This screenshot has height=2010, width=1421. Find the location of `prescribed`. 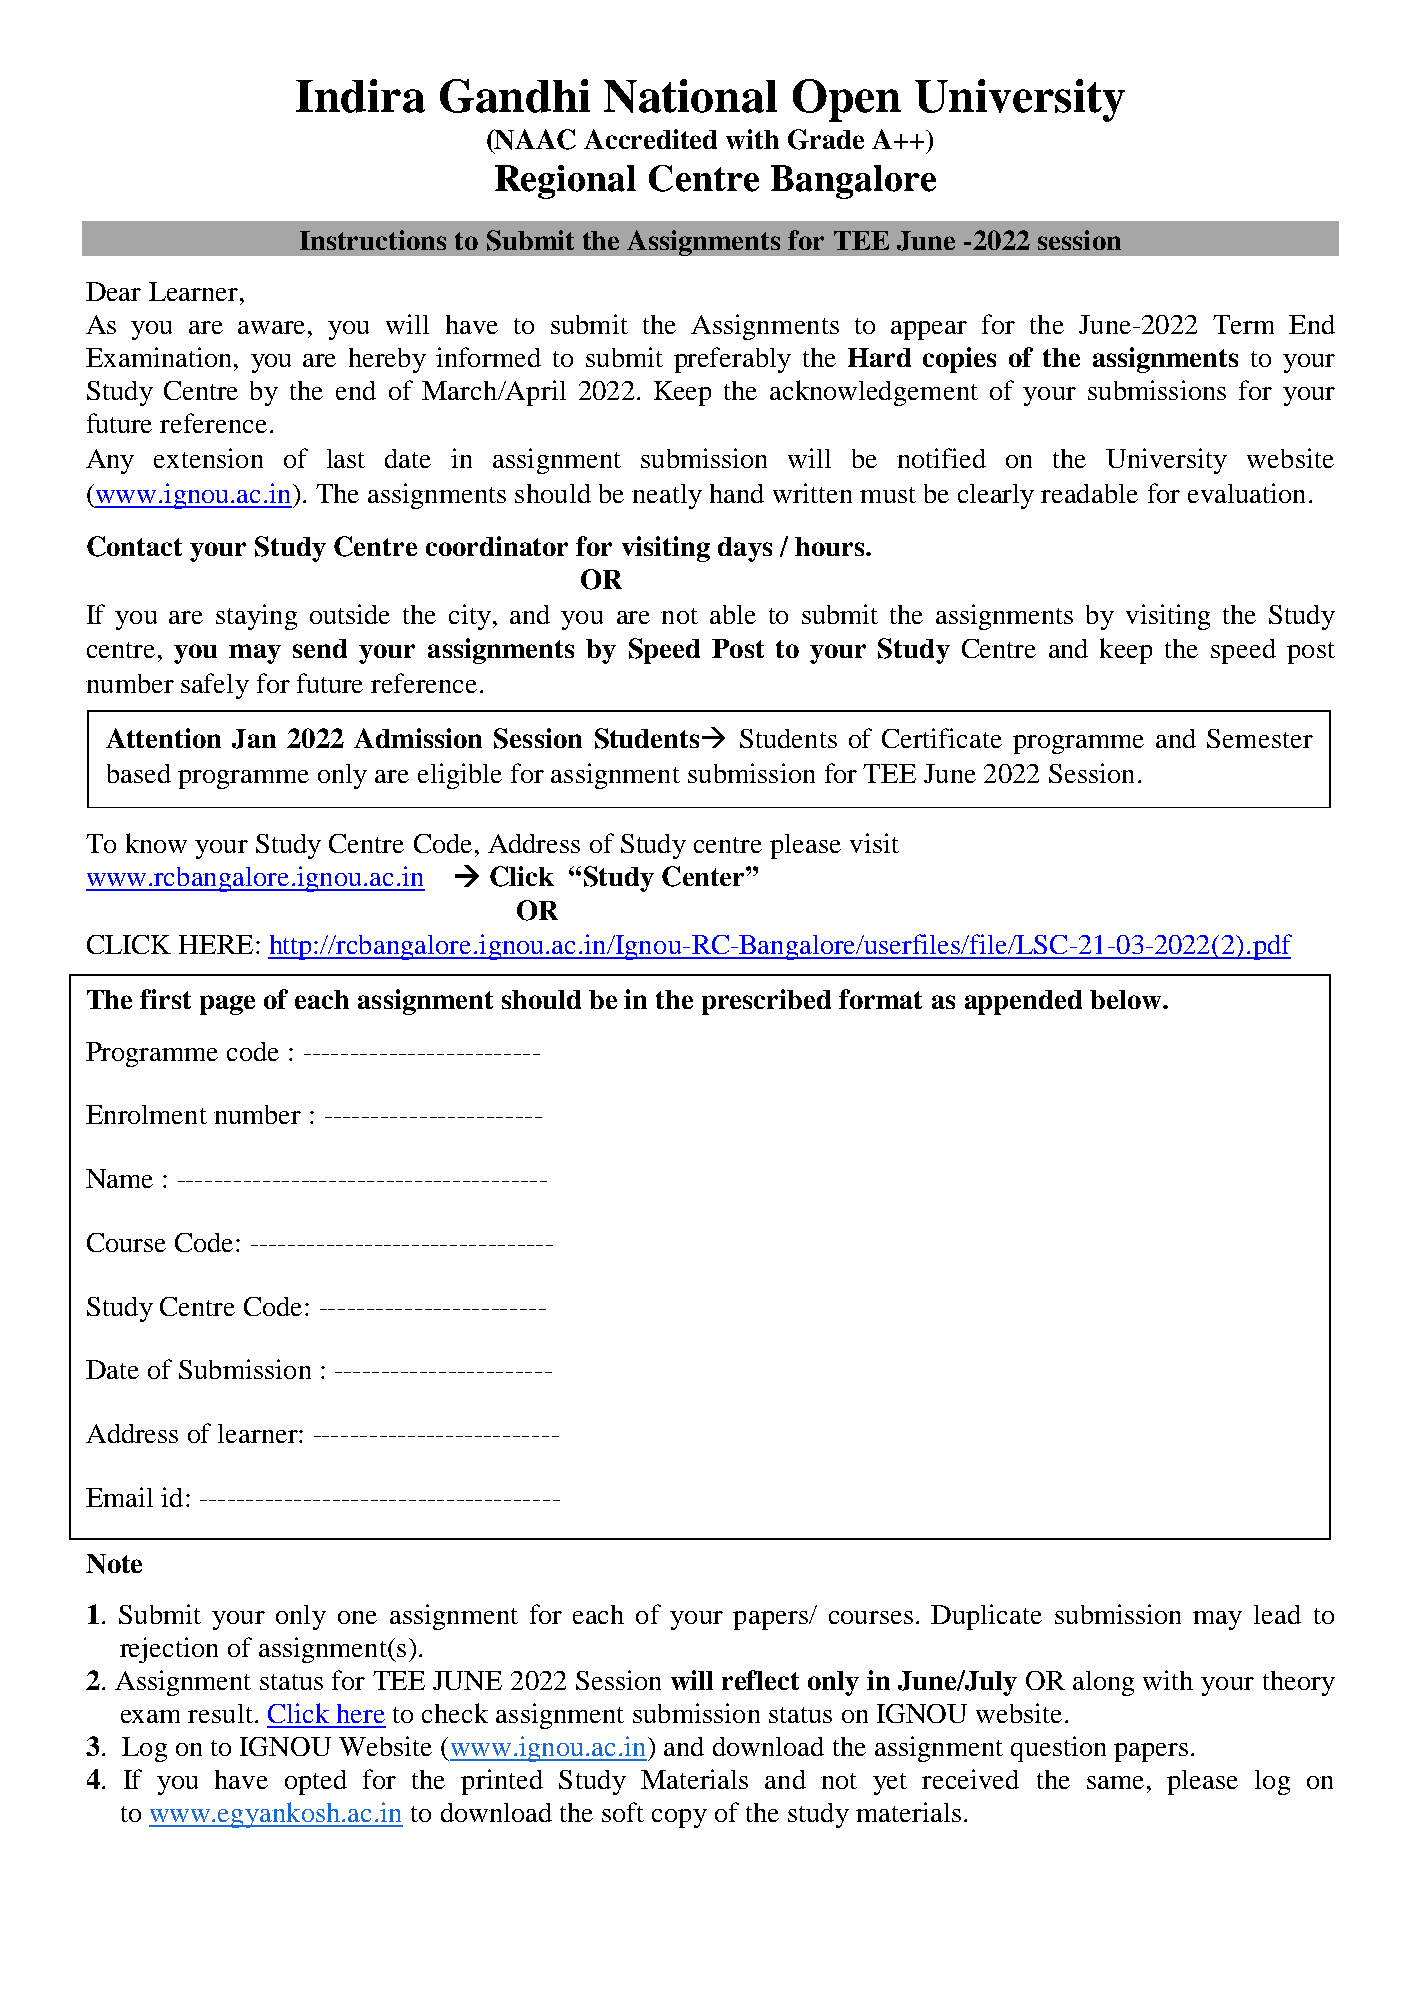

prescribed is located at coordinates (766, 1002).
